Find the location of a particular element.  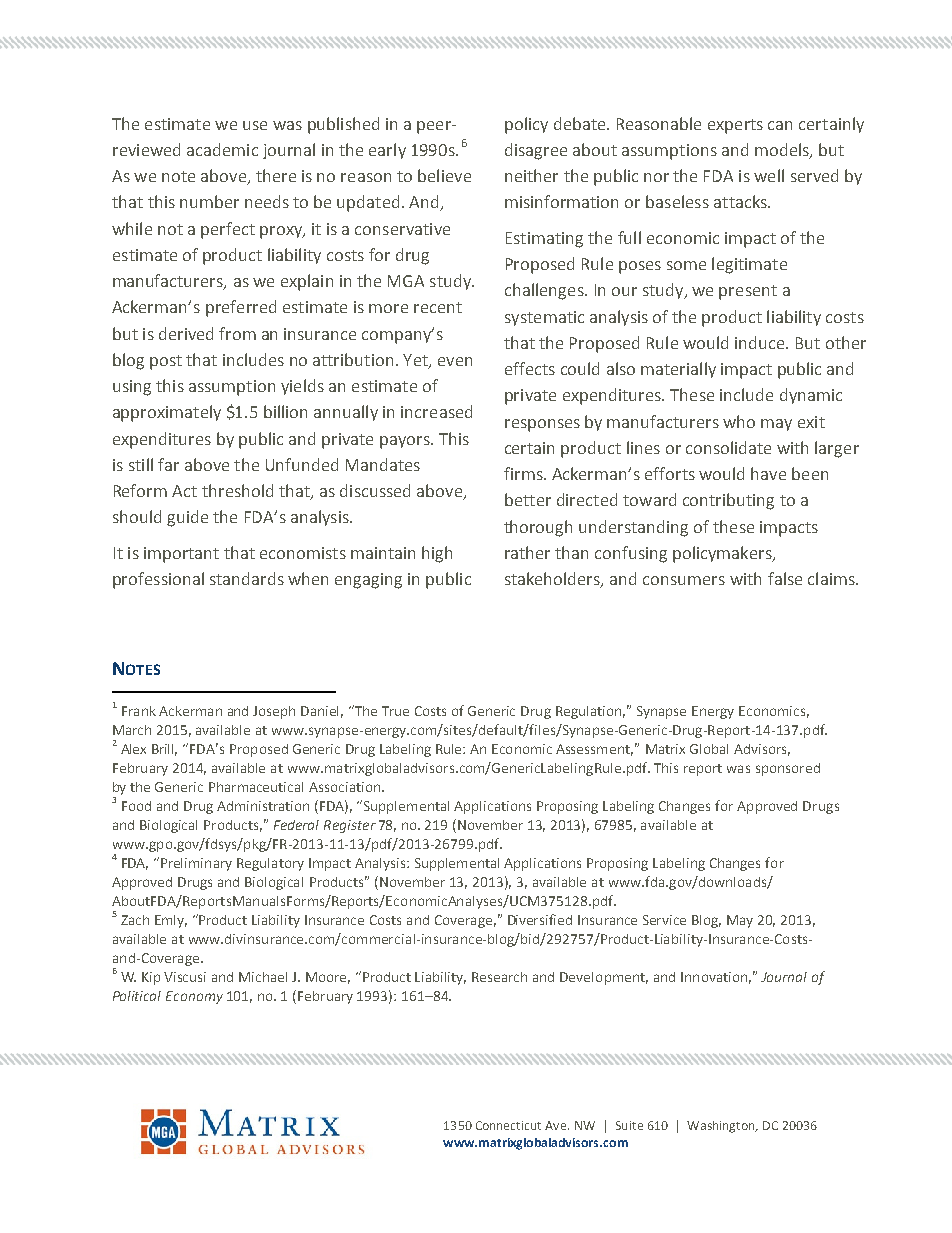

firms is located at coordinates (524, 473).
